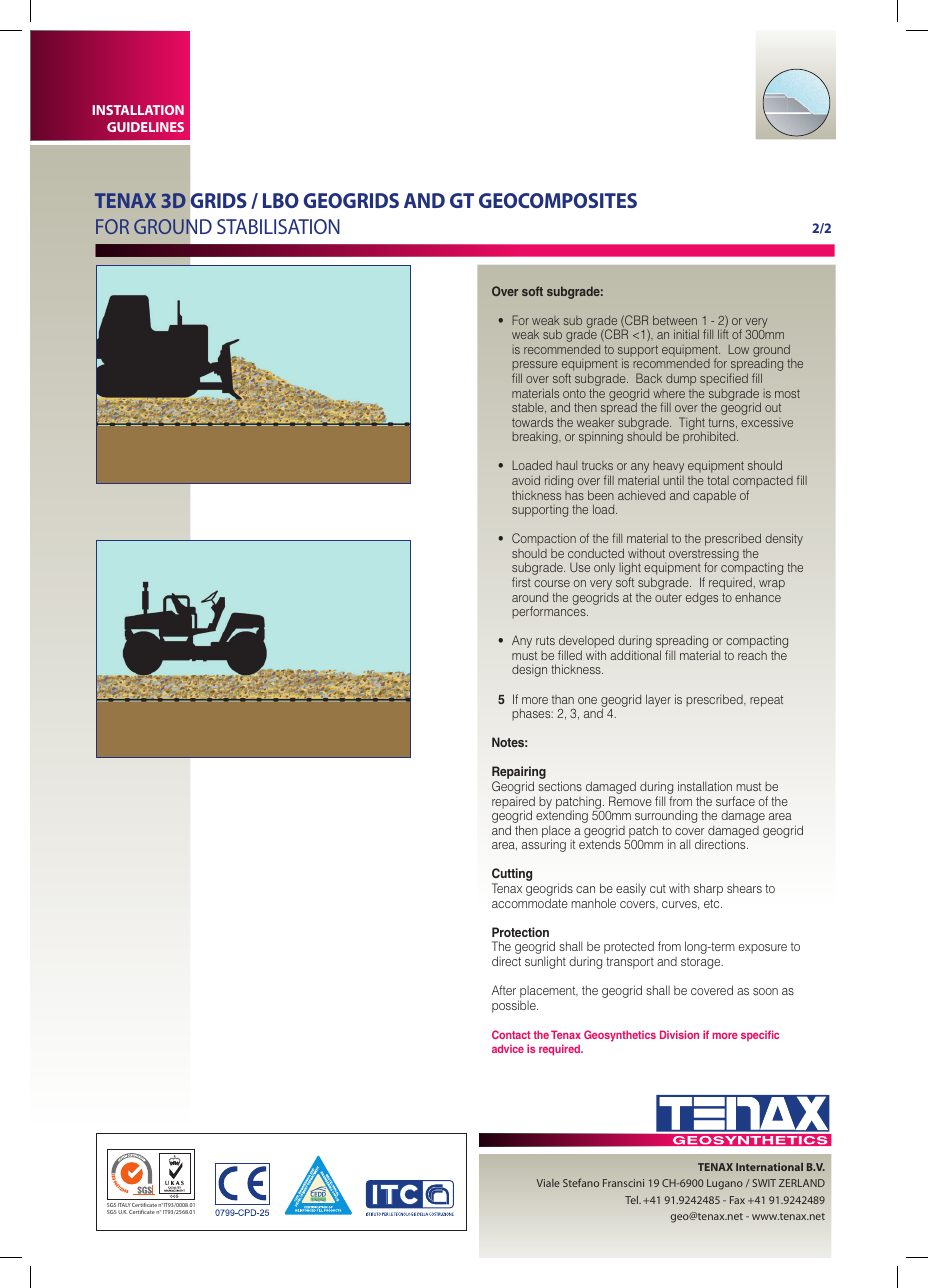 The width and height of the screenshot is (928, 1288). What do you see at coordinates (145, 127) in the screenshot?
I see `Guidelines` at bounding box center [145, 127].
